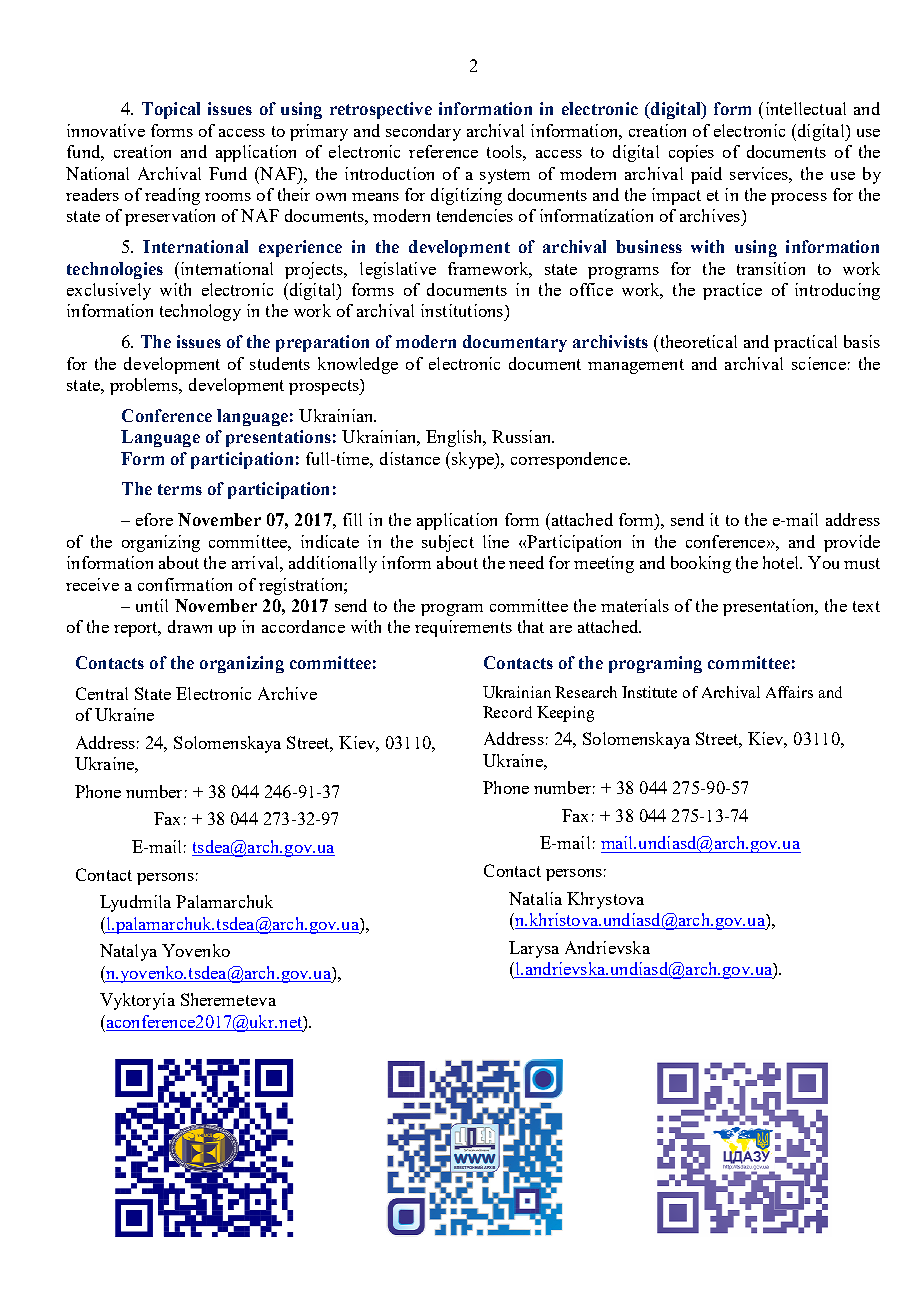 Image resolution: width=924 pixels, height=1308 pixels. What do you see at coordinates (443, 151) in the screenshot?
I see `reference` at bounding box center [443, 151].
